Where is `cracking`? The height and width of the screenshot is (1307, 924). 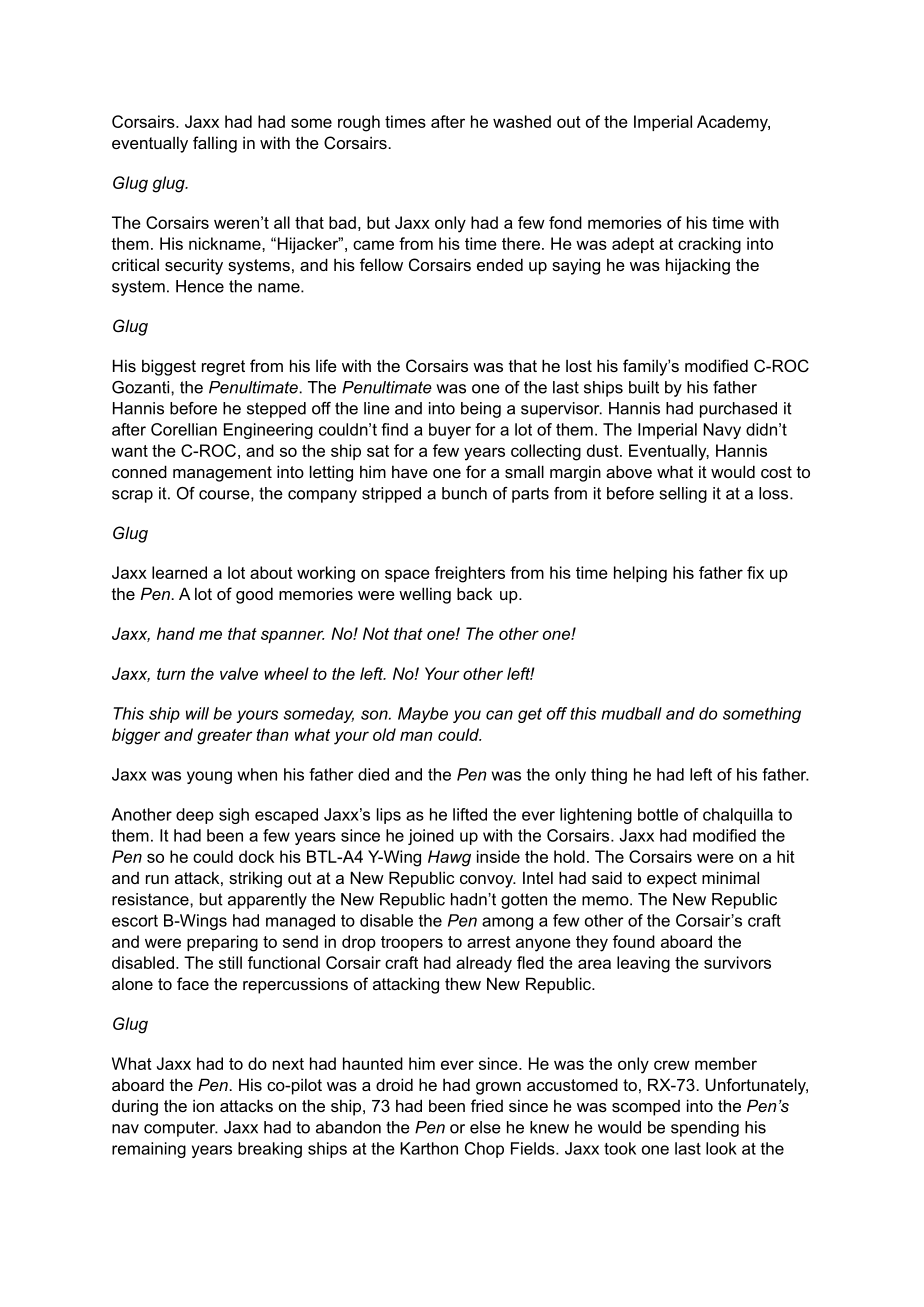 cracking is located at coordinates (709, 245).
